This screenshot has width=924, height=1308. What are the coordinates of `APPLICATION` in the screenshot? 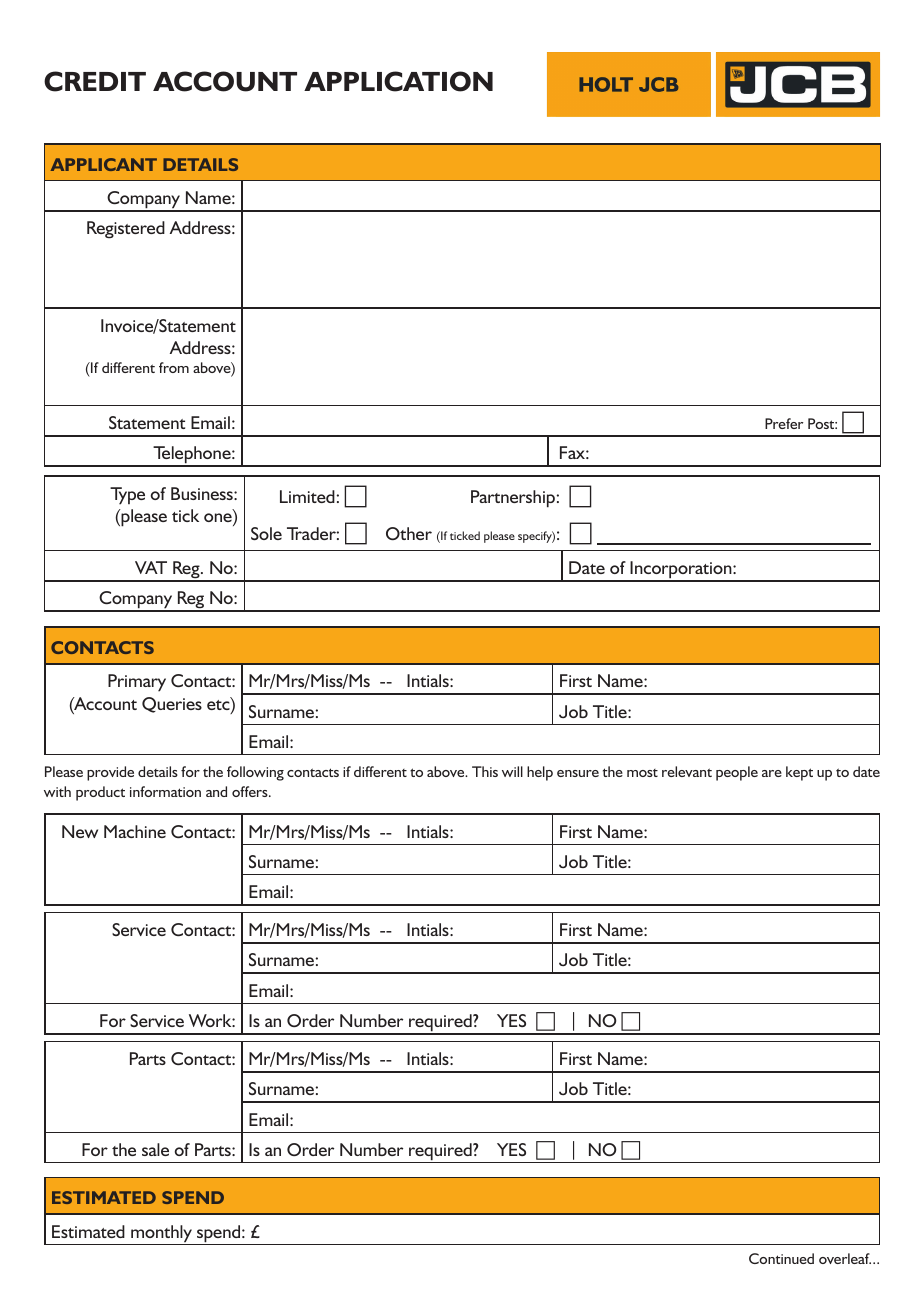 It's located at (398, 81).
